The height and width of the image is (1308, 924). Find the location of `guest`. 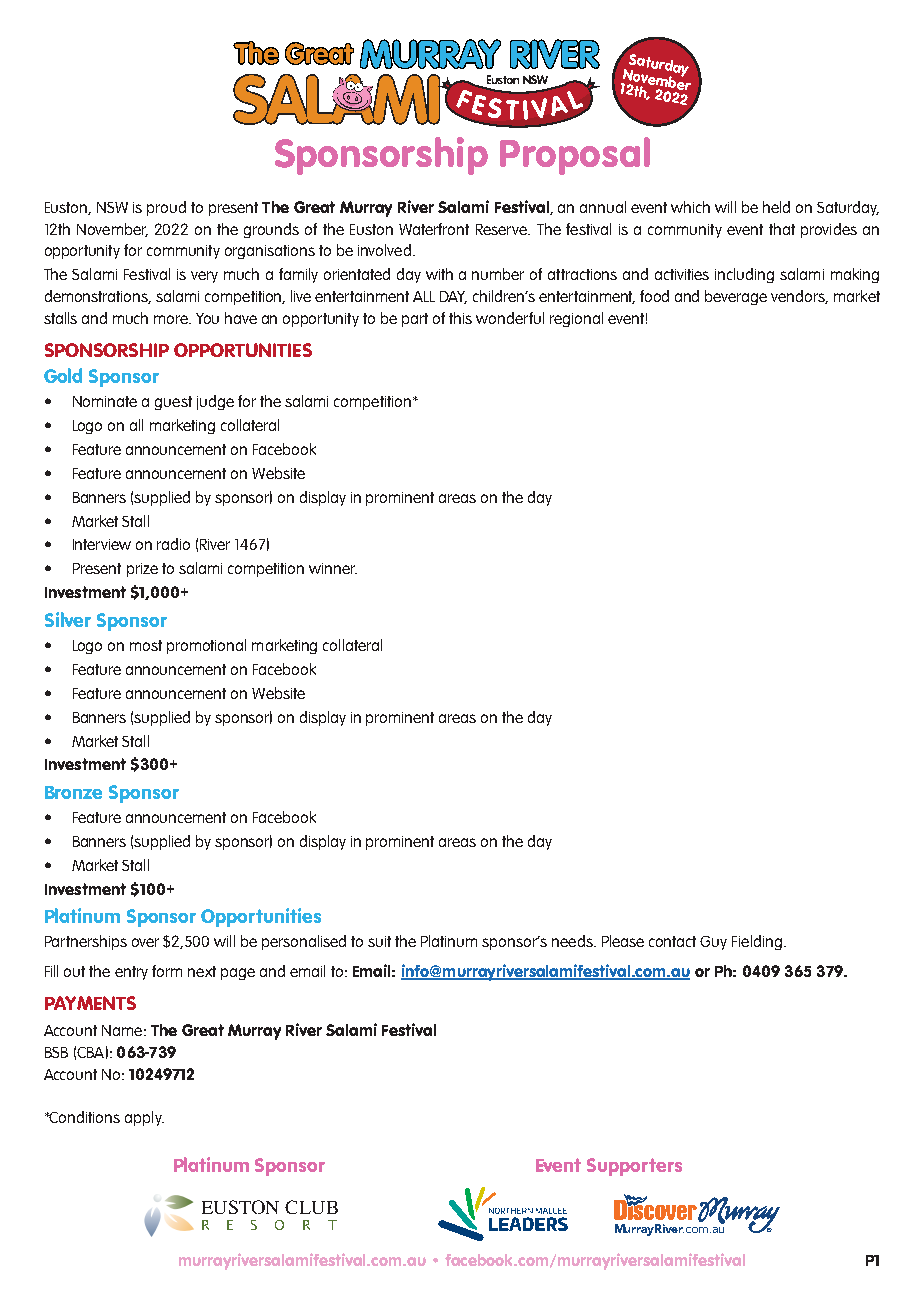

guest is located at coordinates (173, 403).
